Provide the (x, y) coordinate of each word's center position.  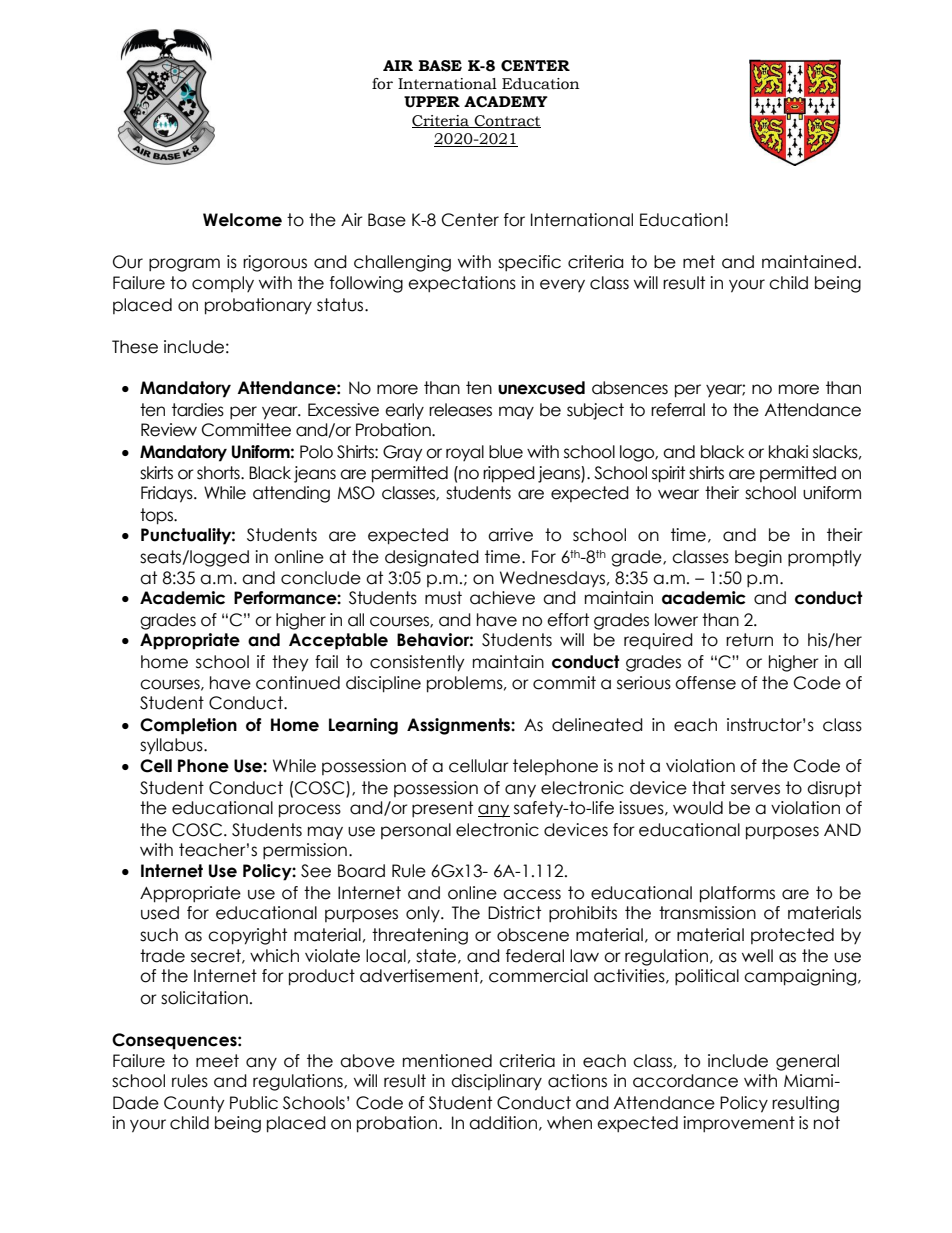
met (699, 262)
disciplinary (496, 1082)
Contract (507, 121)
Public (254, 1103)
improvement (739, 1124)
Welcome (242, 220)
